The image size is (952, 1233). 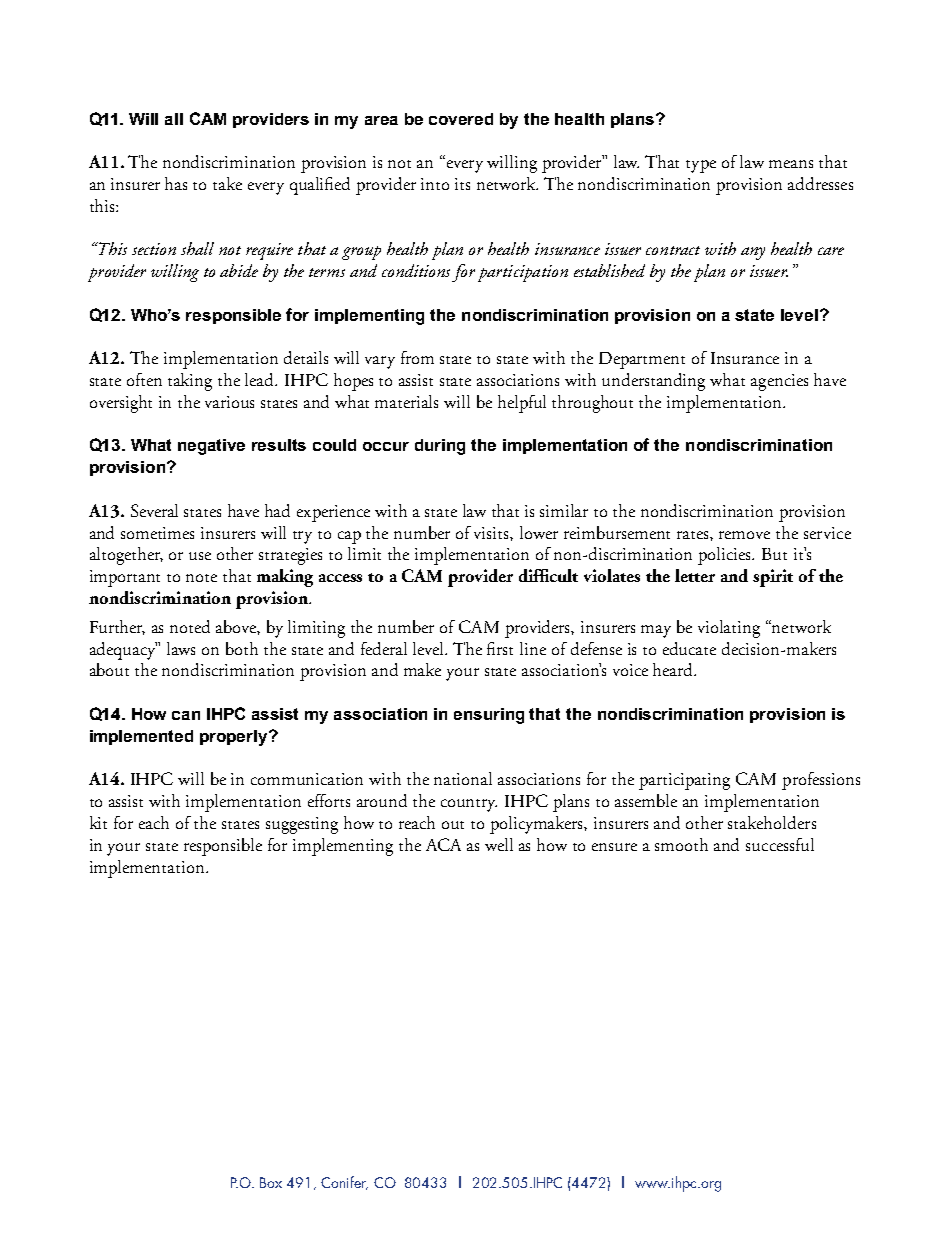 What do you see at coordinates (463, 778) in the image?
I see `national` at bounding box center [463, 778].
